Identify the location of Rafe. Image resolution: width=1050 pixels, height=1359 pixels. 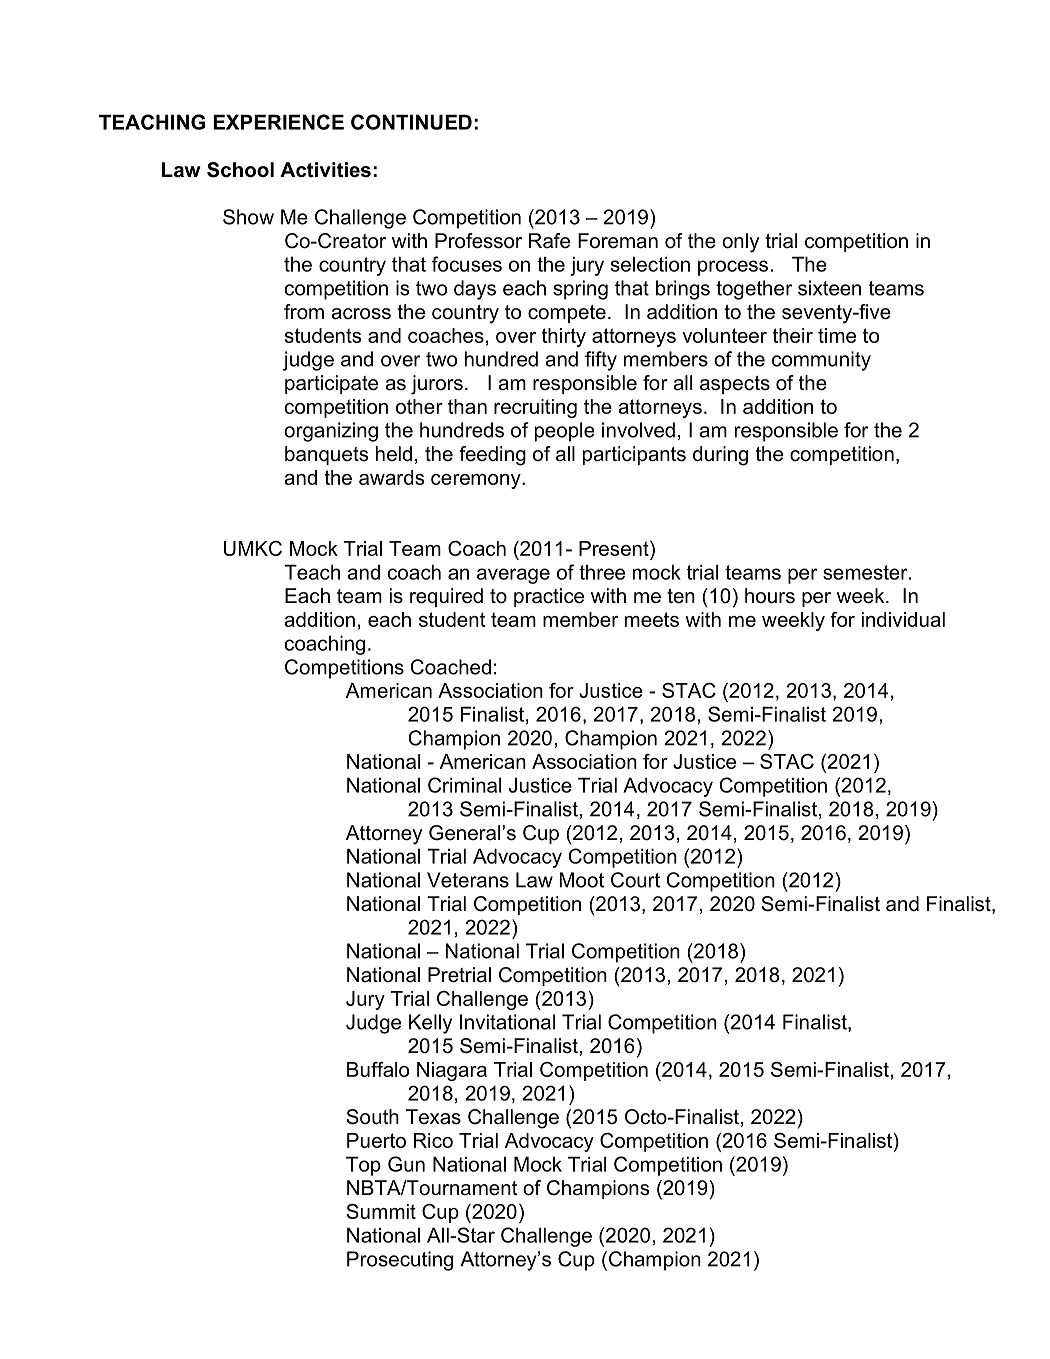
(549, 241).
